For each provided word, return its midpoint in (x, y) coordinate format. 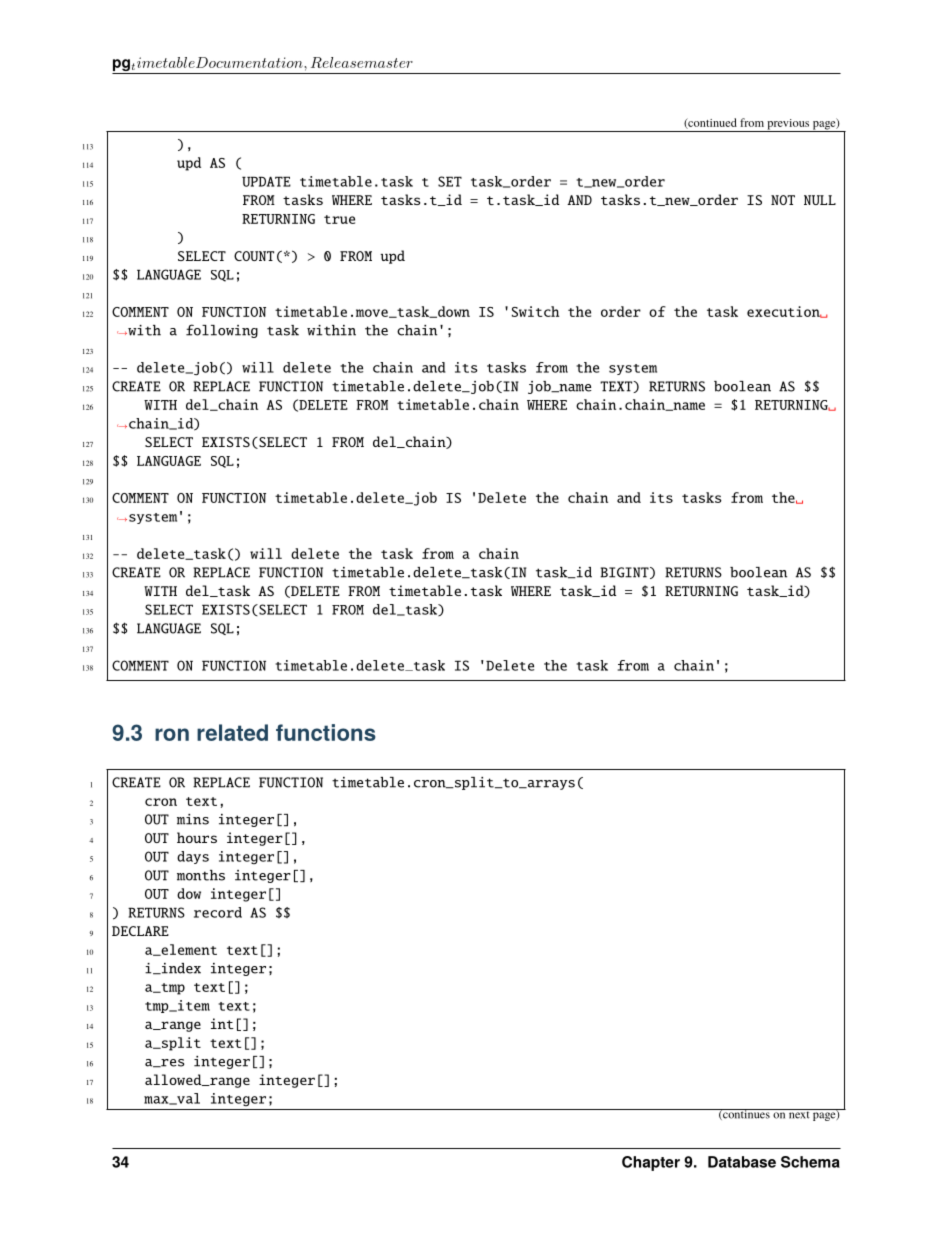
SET (450, 181)
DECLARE (140, 931)
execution (784, 312)
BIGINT (625, 573)
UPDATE (266, 181)
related (232, 732)
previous (788, 125)
